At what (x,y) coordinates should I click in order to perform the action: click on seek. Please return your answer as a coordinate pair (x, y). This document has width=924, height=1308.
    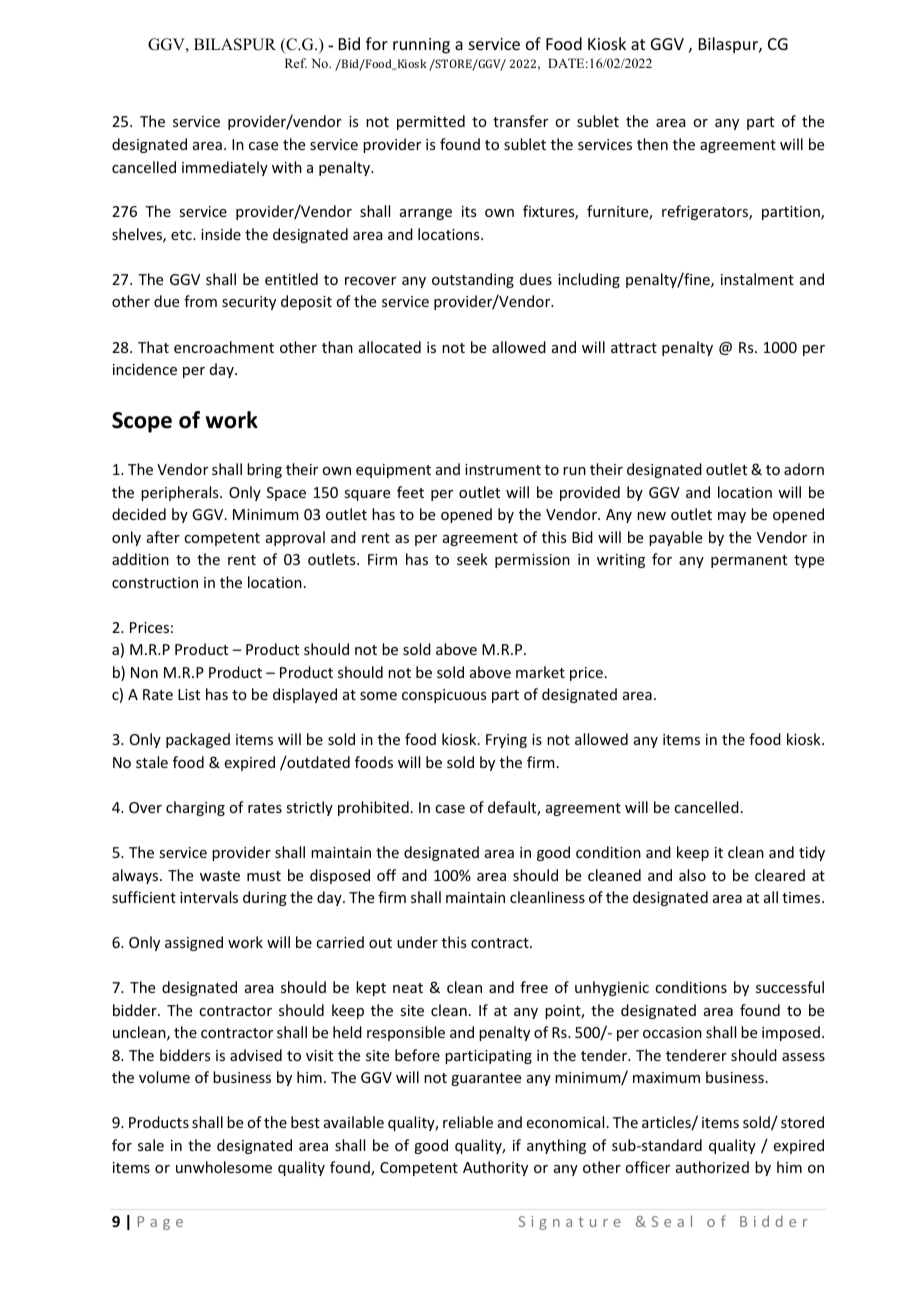
    Looking at the image, I should click on (472, 559).
